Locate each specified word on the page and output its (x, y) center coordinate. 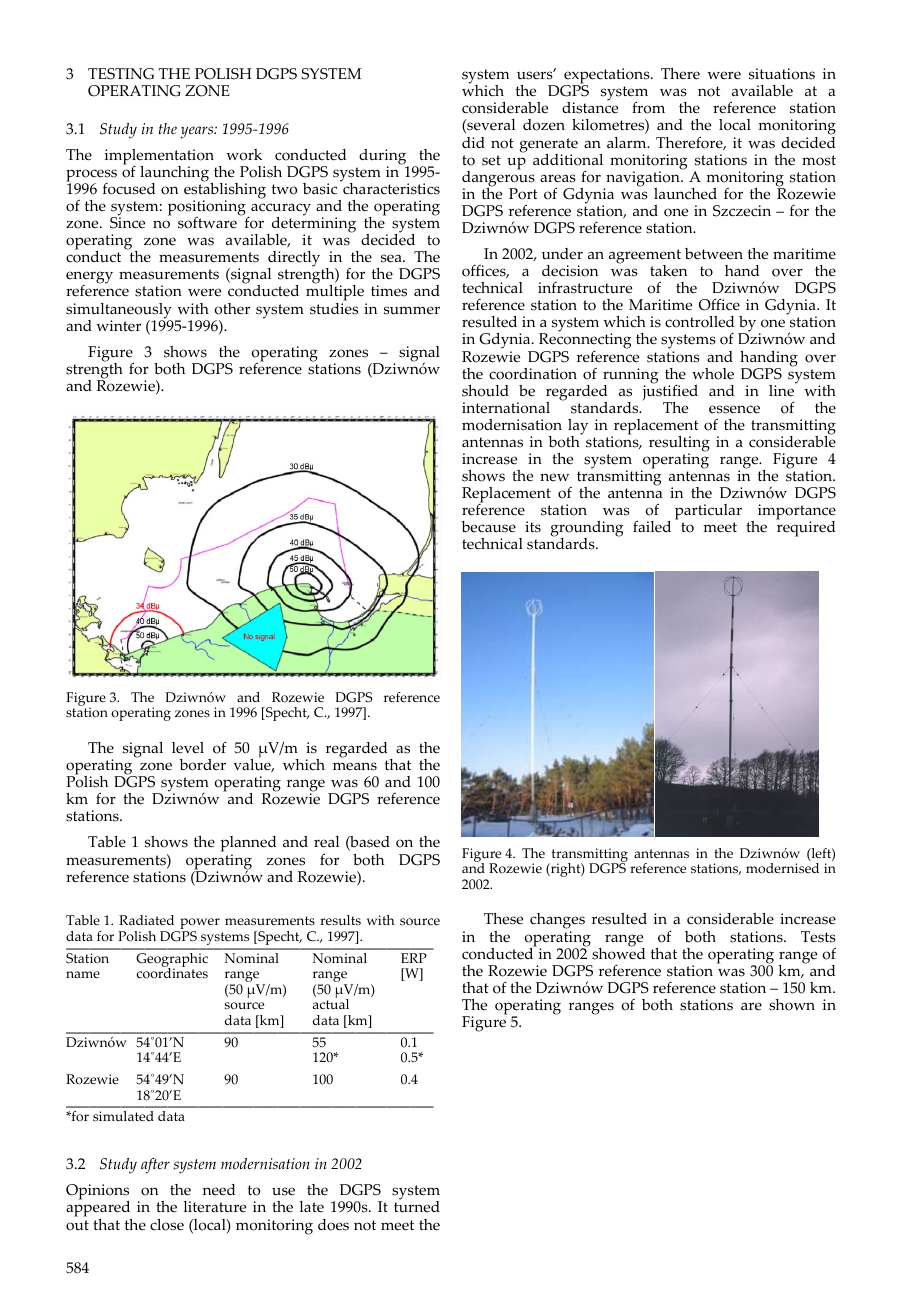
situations (782, 74)
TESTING (121, 74)
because (488, 527)
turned (417, 1206)
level (188, 748)
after (155, 1166)
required (805, 528)
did (473, 142)
